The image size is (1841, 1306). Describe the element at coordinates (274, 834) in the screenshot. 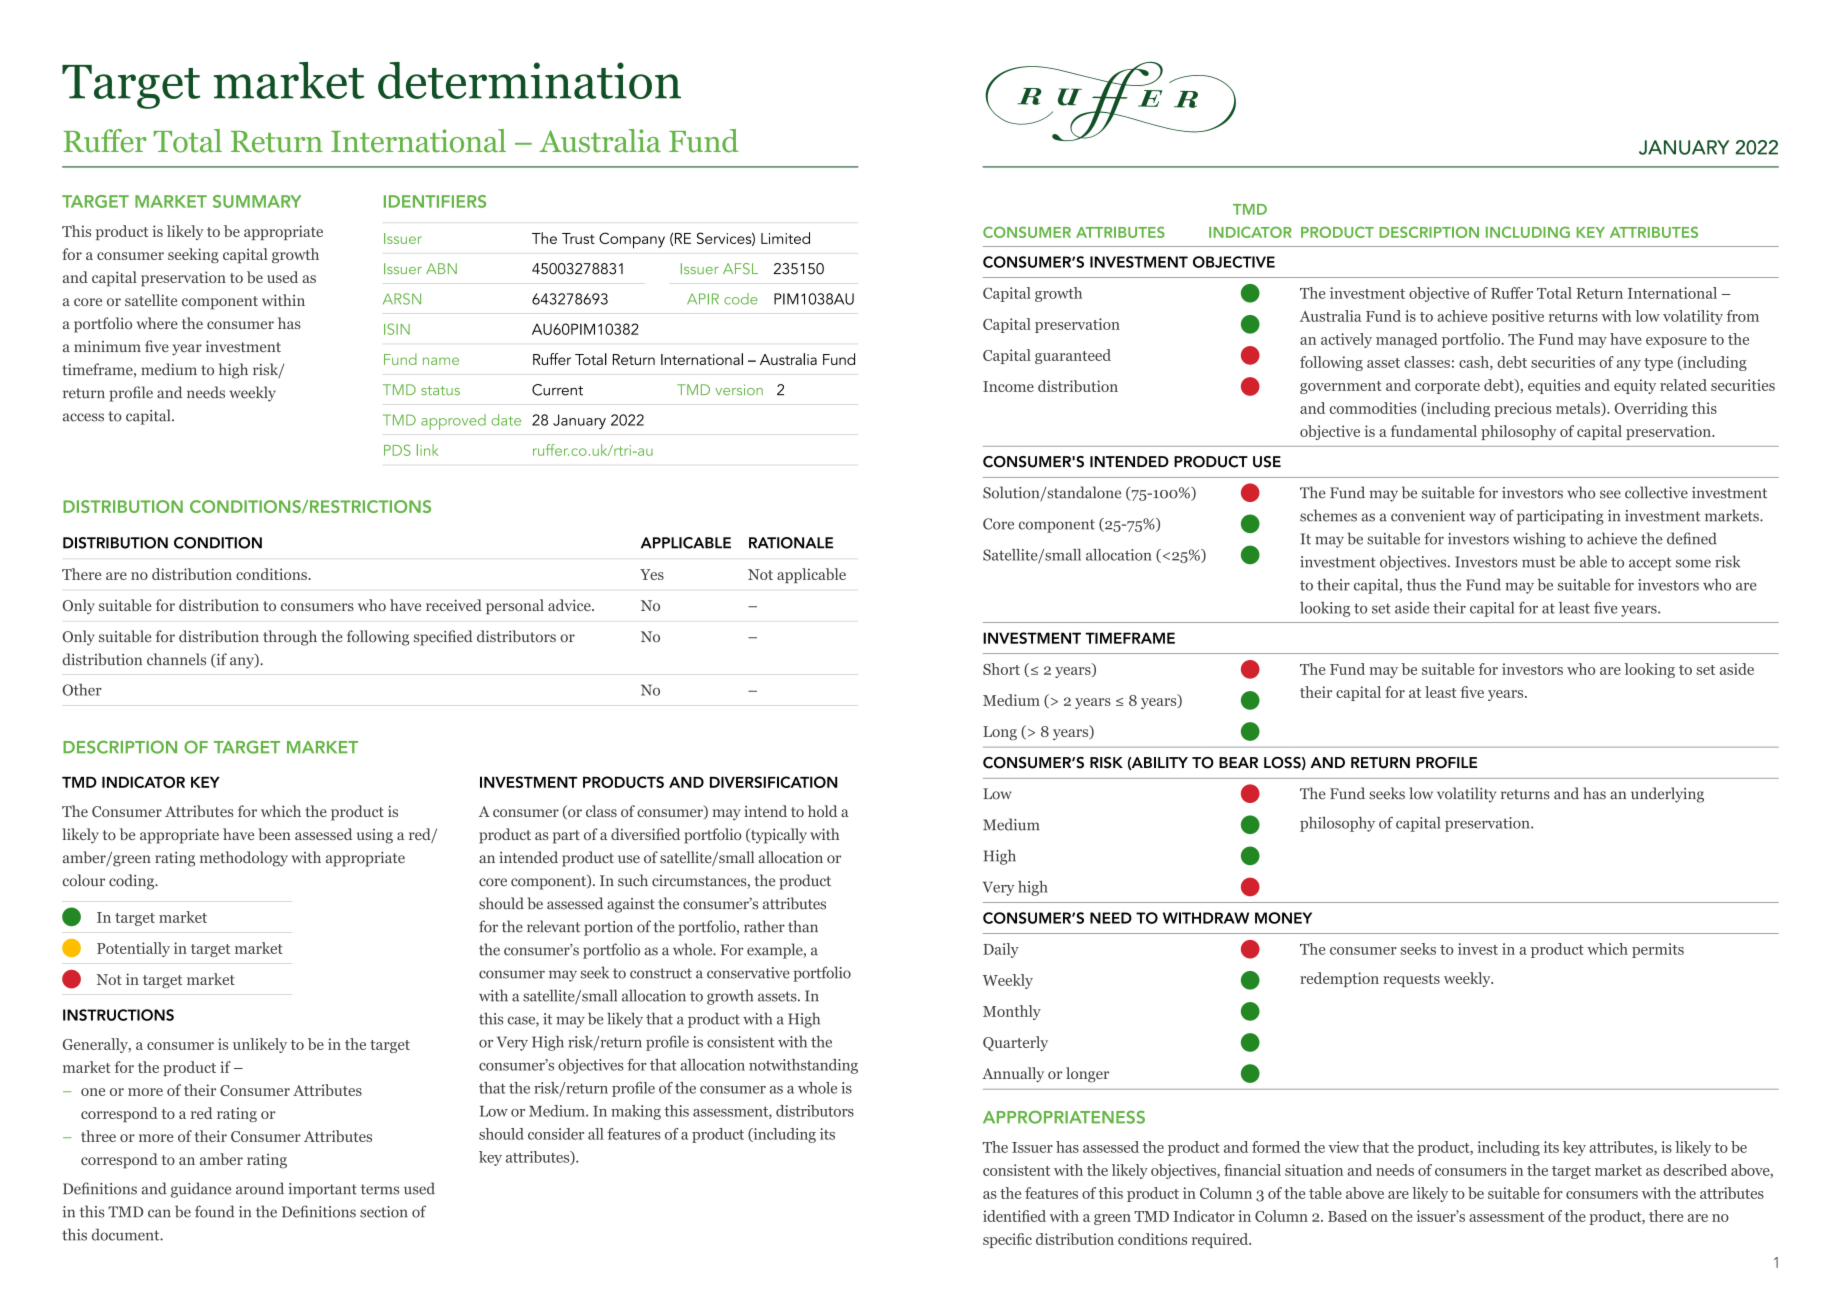

I see `been` at that location.
